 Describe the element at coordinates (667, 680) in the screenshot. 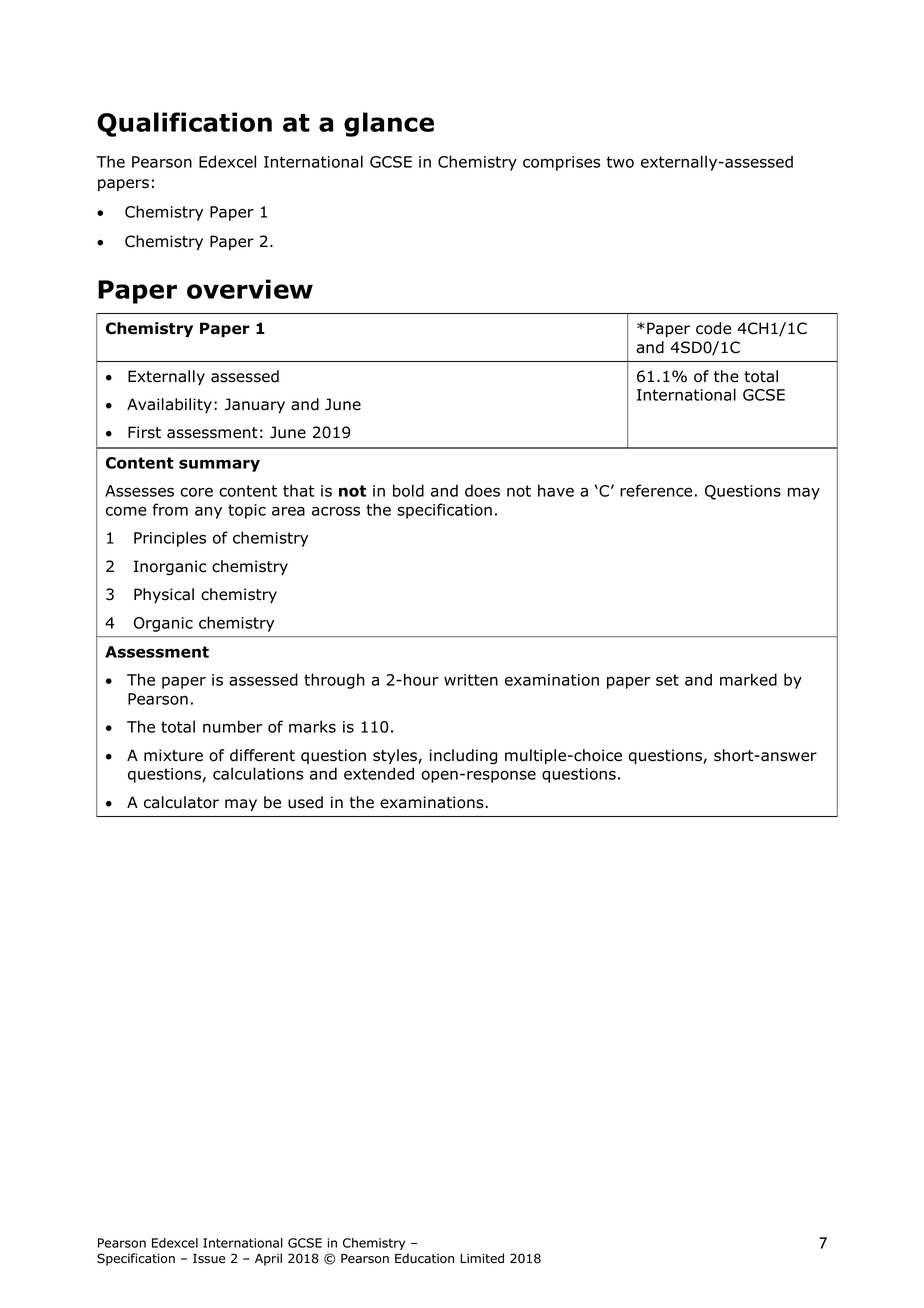

I see `set` at that location.
